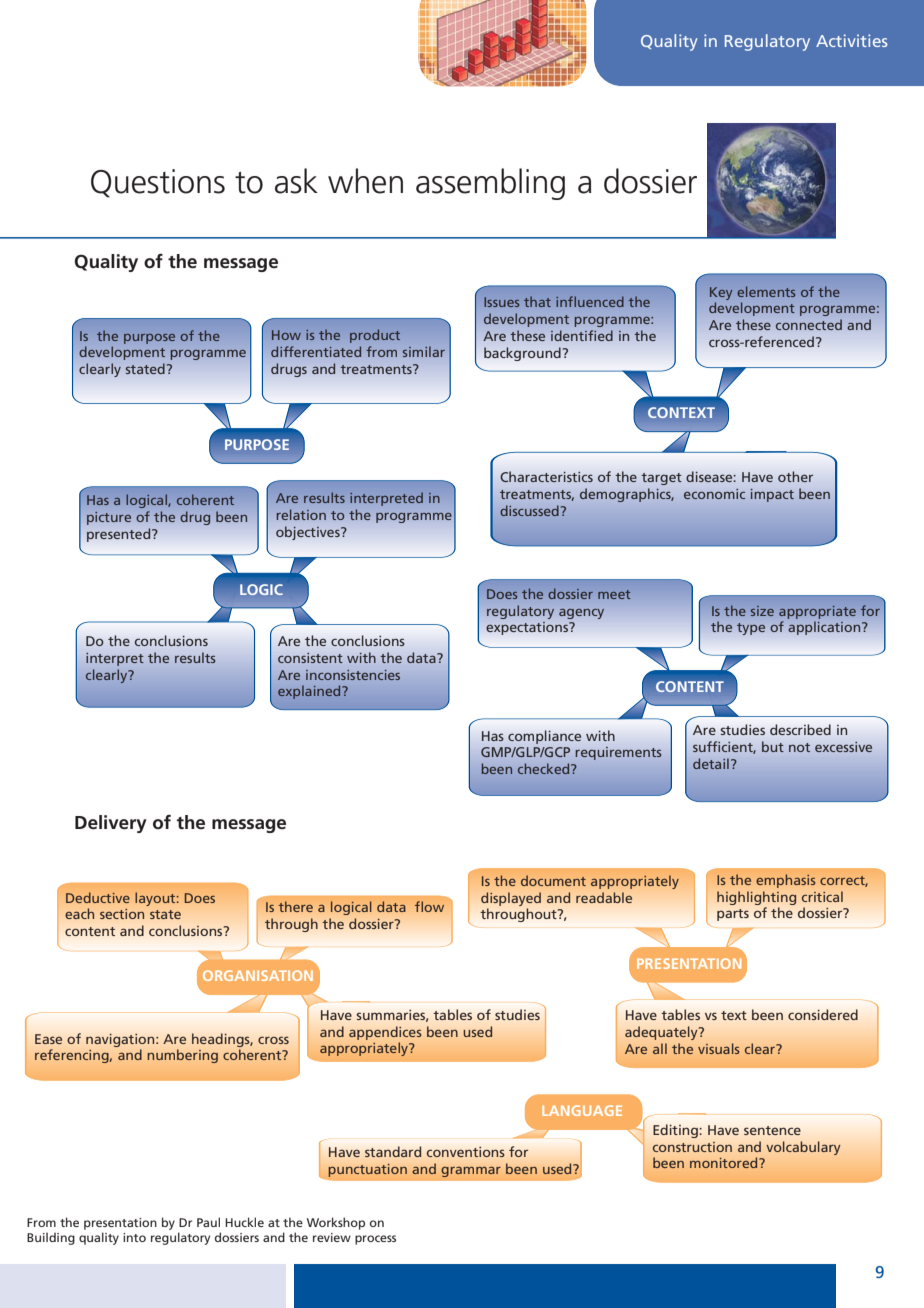 The width and height of the image is (924, 1308). What do you see at coordinates (528, 628) in the image?
I see `expectations` at bounding box center [528, 628].
